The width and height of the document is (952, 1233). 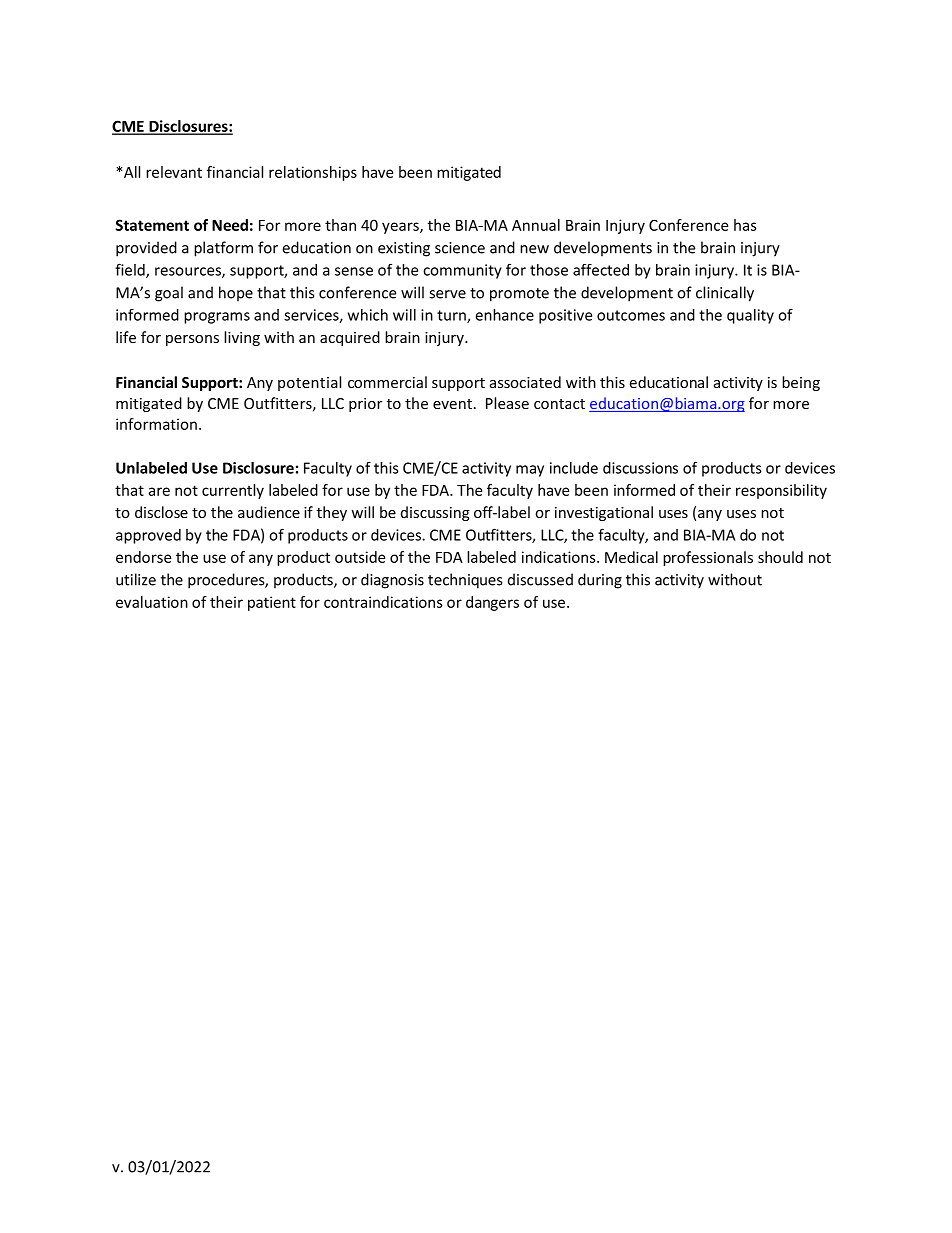 What do you see at coordinates (174, 172) in the document?
I see `relevant` at bounding box center [174, 172].
